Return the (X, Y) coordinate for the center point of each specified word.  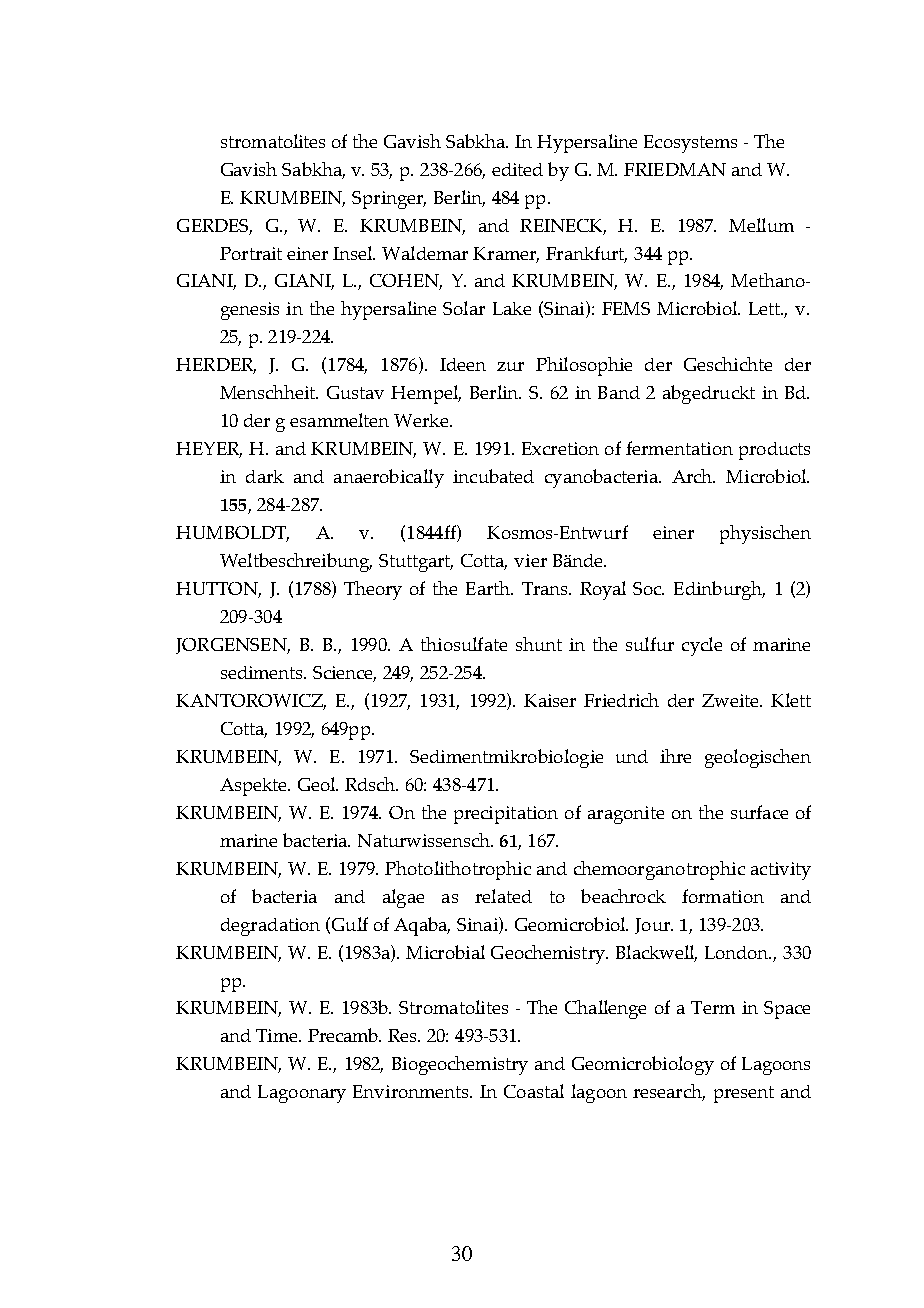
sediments (263, 672)
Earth (489, 588)
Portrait (251, 253)
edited (517, 169)
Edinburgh (719, 590)
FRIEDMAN (675, 169)
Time (278, 1035)
